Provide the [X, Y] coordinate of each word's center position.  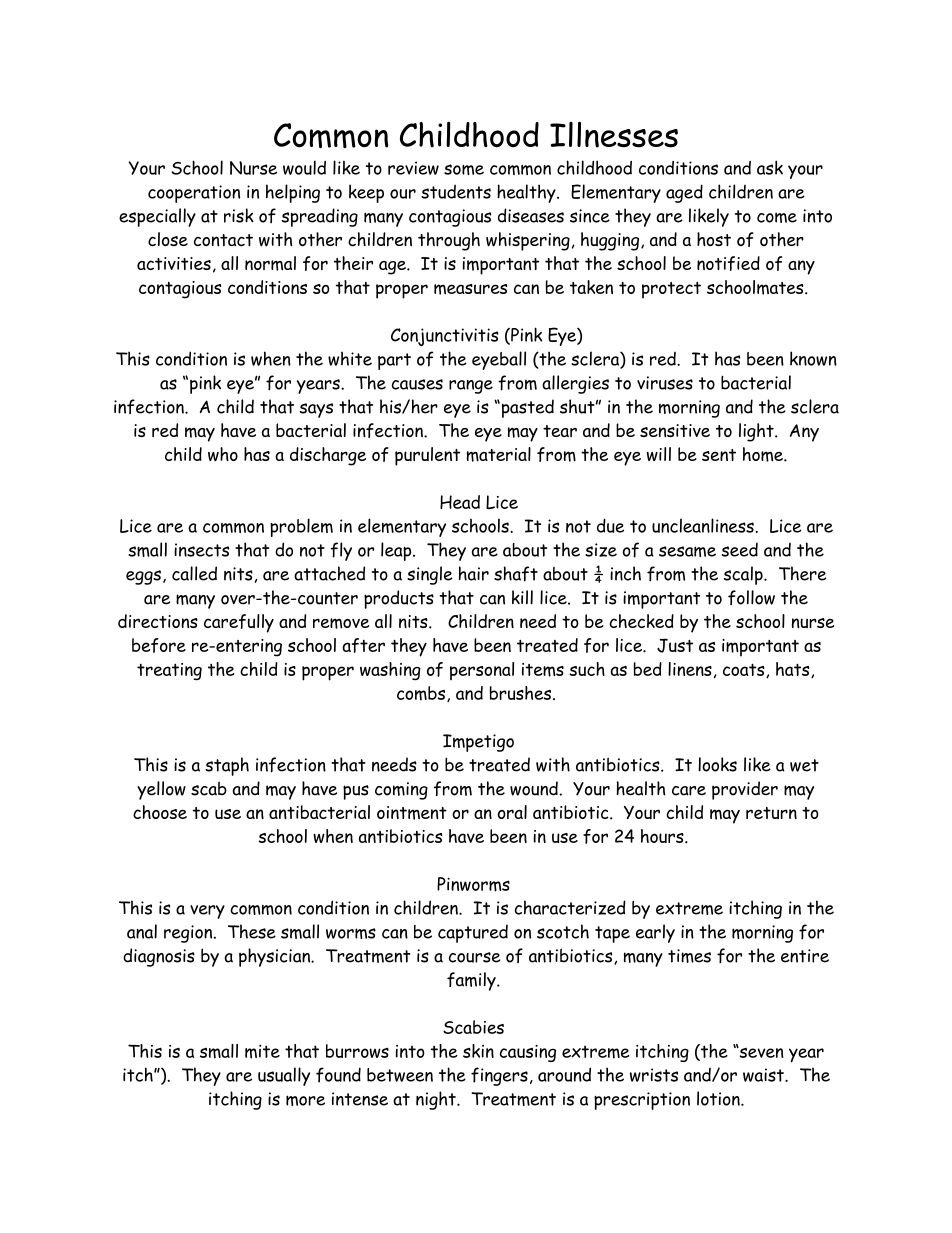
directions [158, 621]
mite [262, 1052]
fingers [499, 1076]
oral [512, 812]
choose [160, 812]
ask [770, 167]
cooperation [194, 194]
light [757, 432]
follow [751, 597]
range [471, 387]
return [771, 813]
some [464, 169]
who [223, 454]
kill [522, 597]
